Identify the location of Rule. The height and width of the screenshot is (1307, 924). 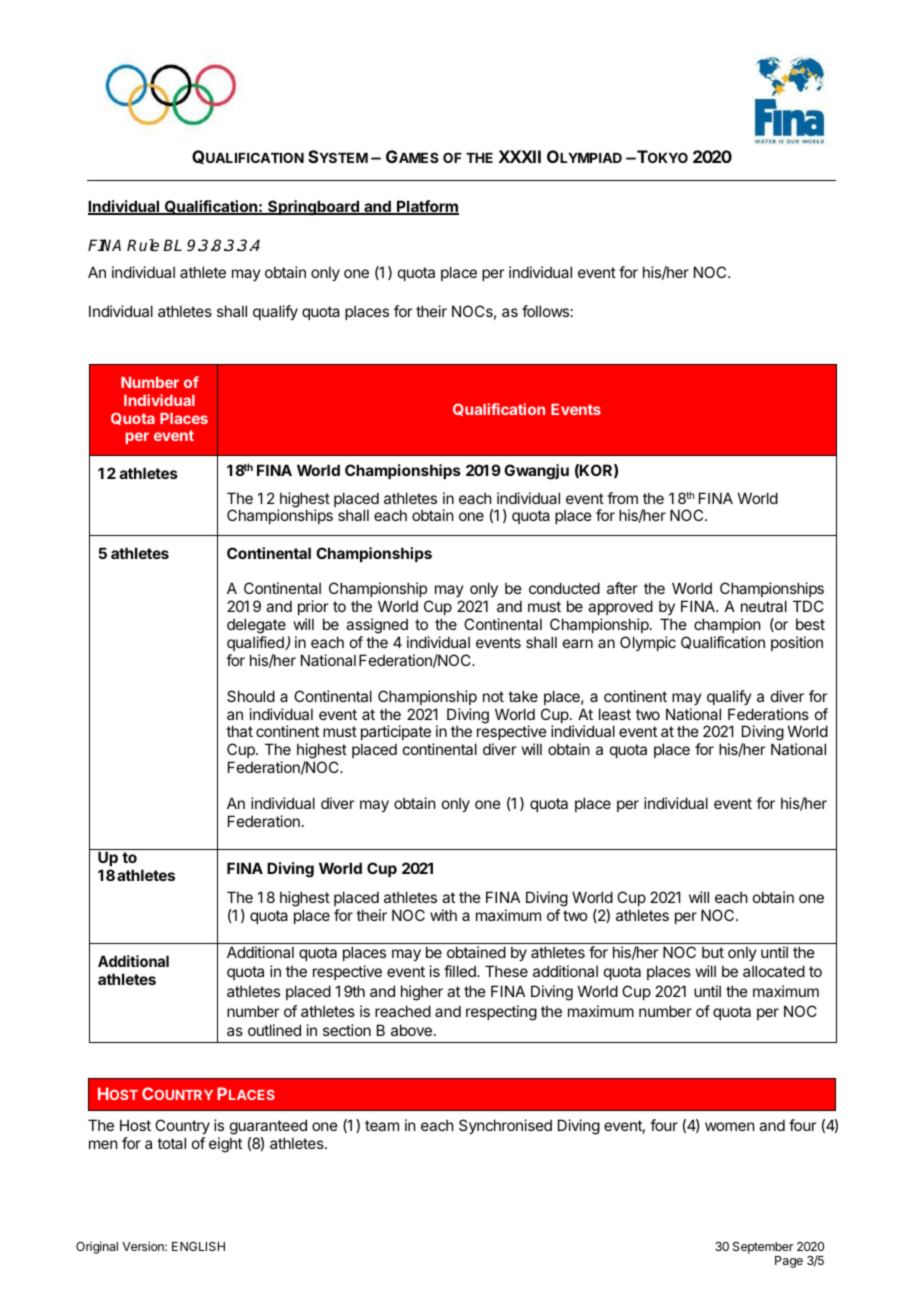
(143, 245).
